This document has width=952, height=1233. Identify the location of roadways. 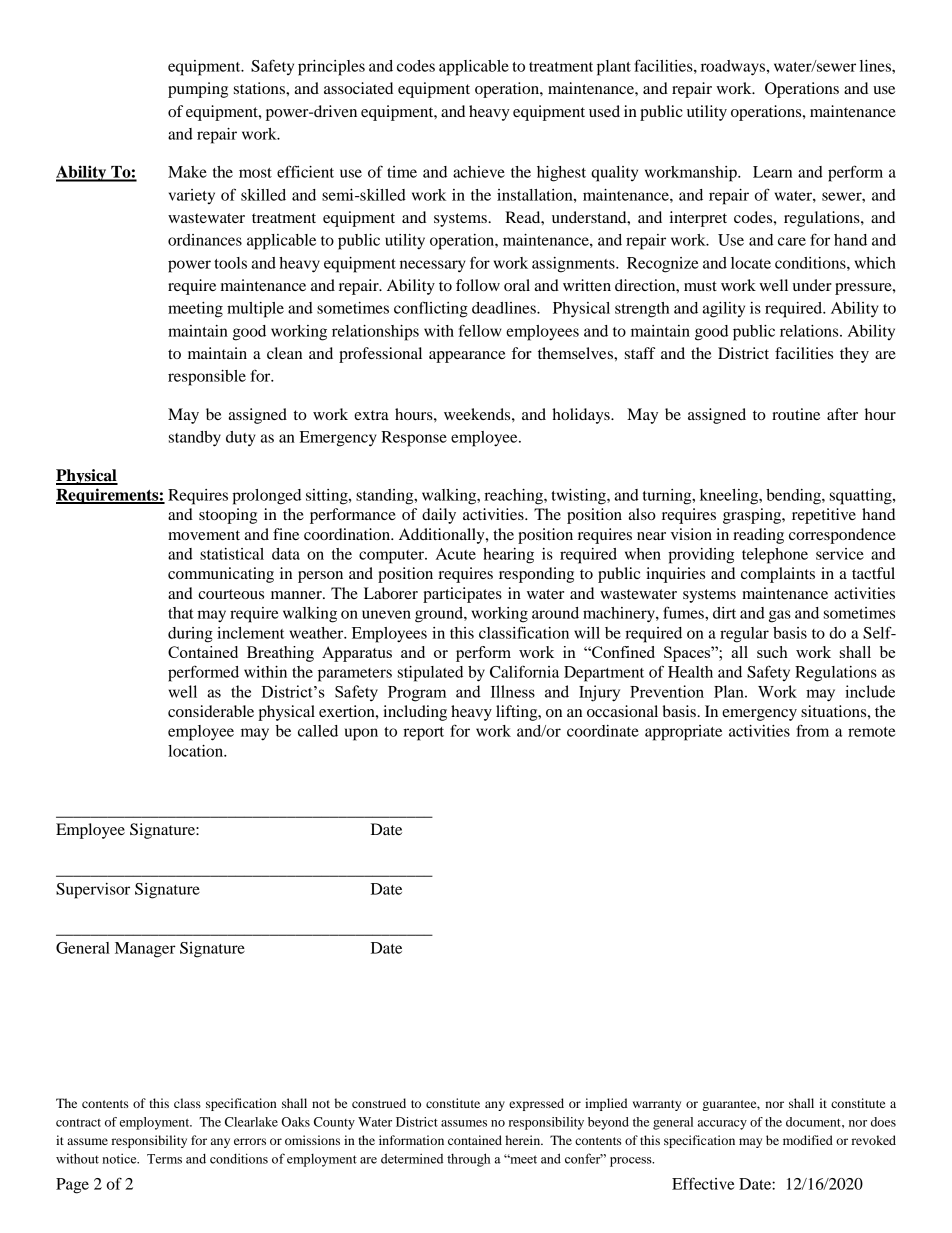
(734, 68).
